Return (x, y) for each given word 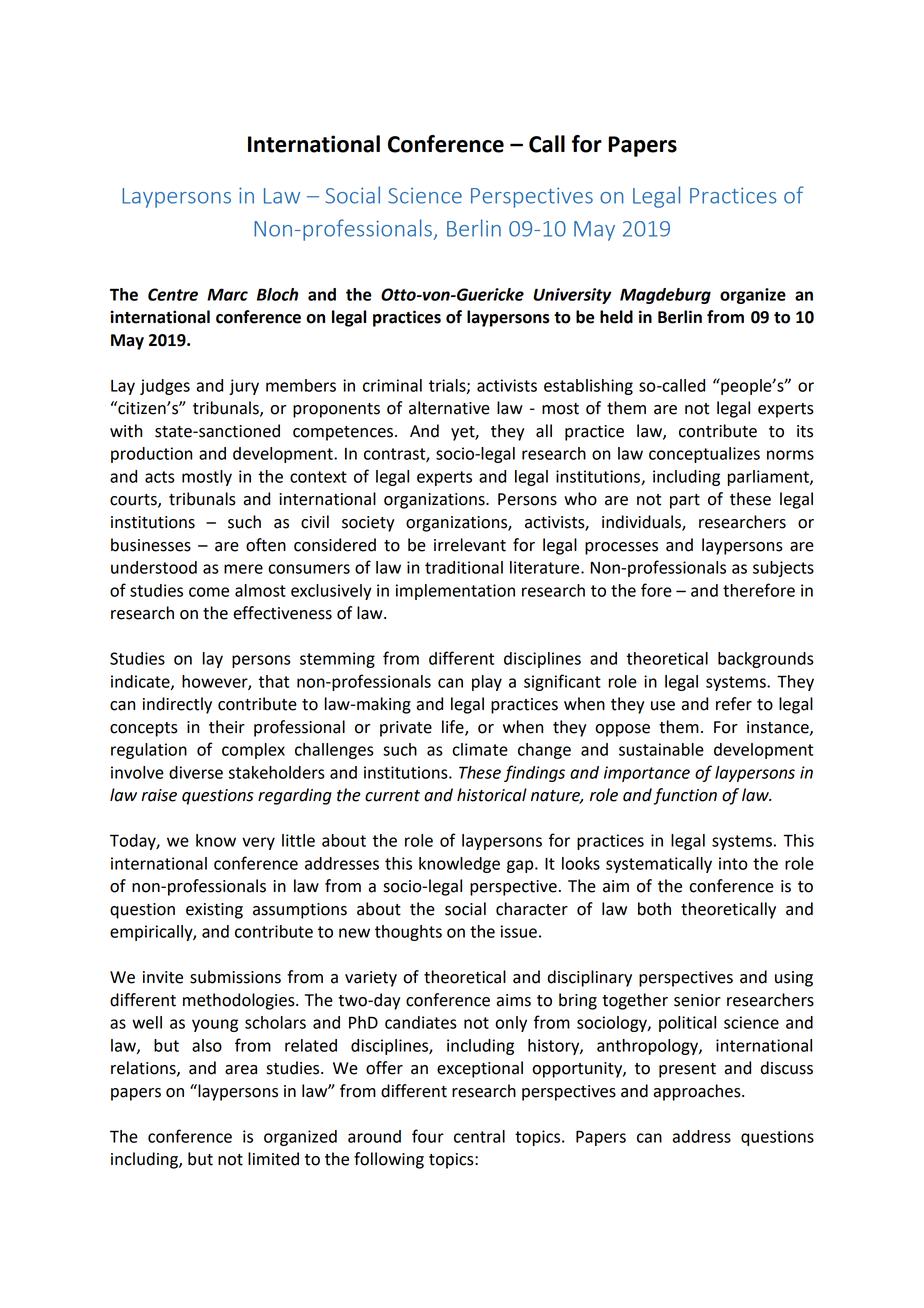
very (258, 843)
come (209, 592)
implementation (455, 592)
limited (273, 1159)
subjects (783, 569)
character (532, 909)
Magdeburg (665, 296)
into (733, 863)
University (572, 296)
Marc (227, 294)
